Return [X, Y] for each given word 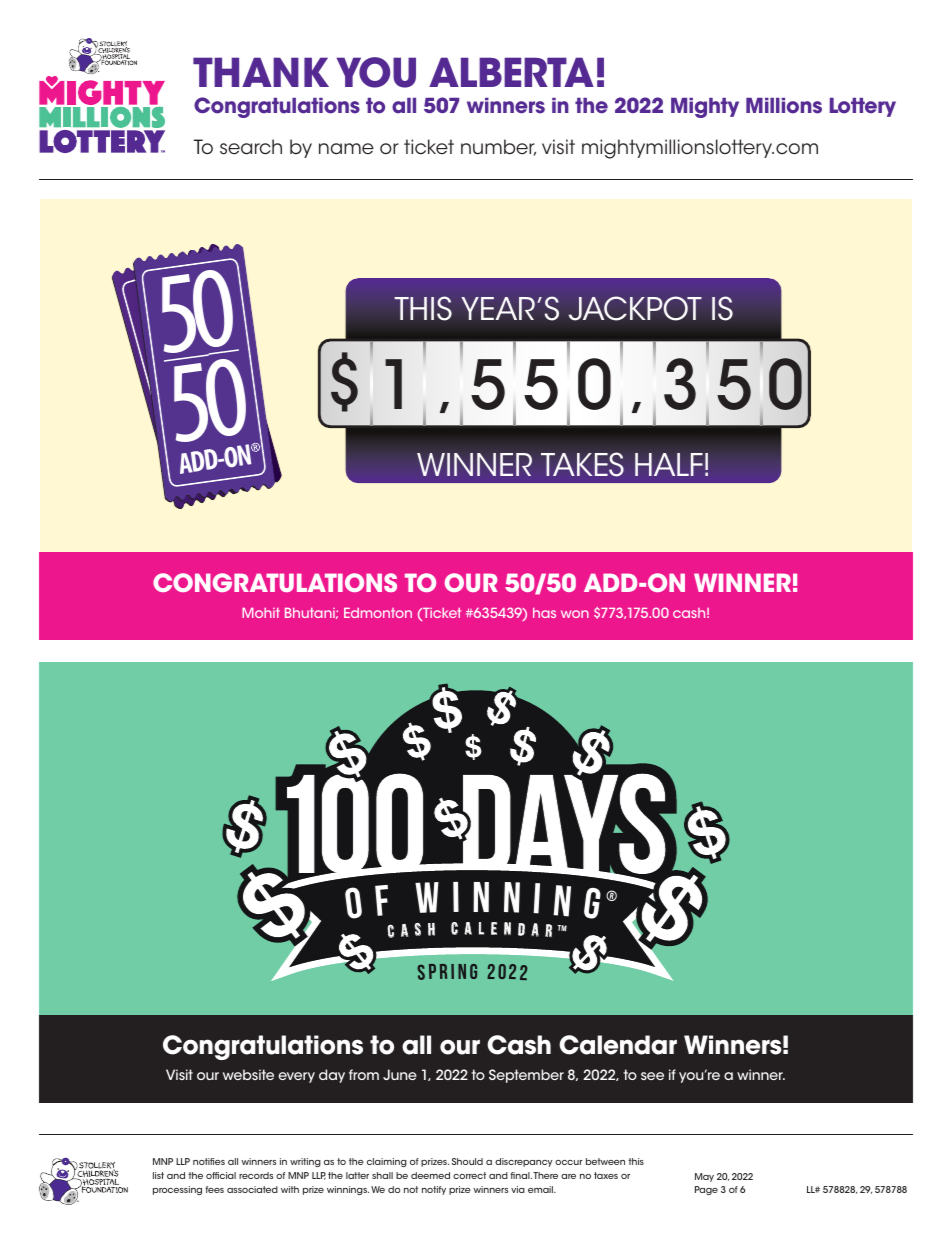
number [498, 147]
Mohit [261, 613]
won [575, 614]
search [251, 147]
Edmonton [378, 613]
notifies [209, 1161]
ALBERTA [511, 72]
